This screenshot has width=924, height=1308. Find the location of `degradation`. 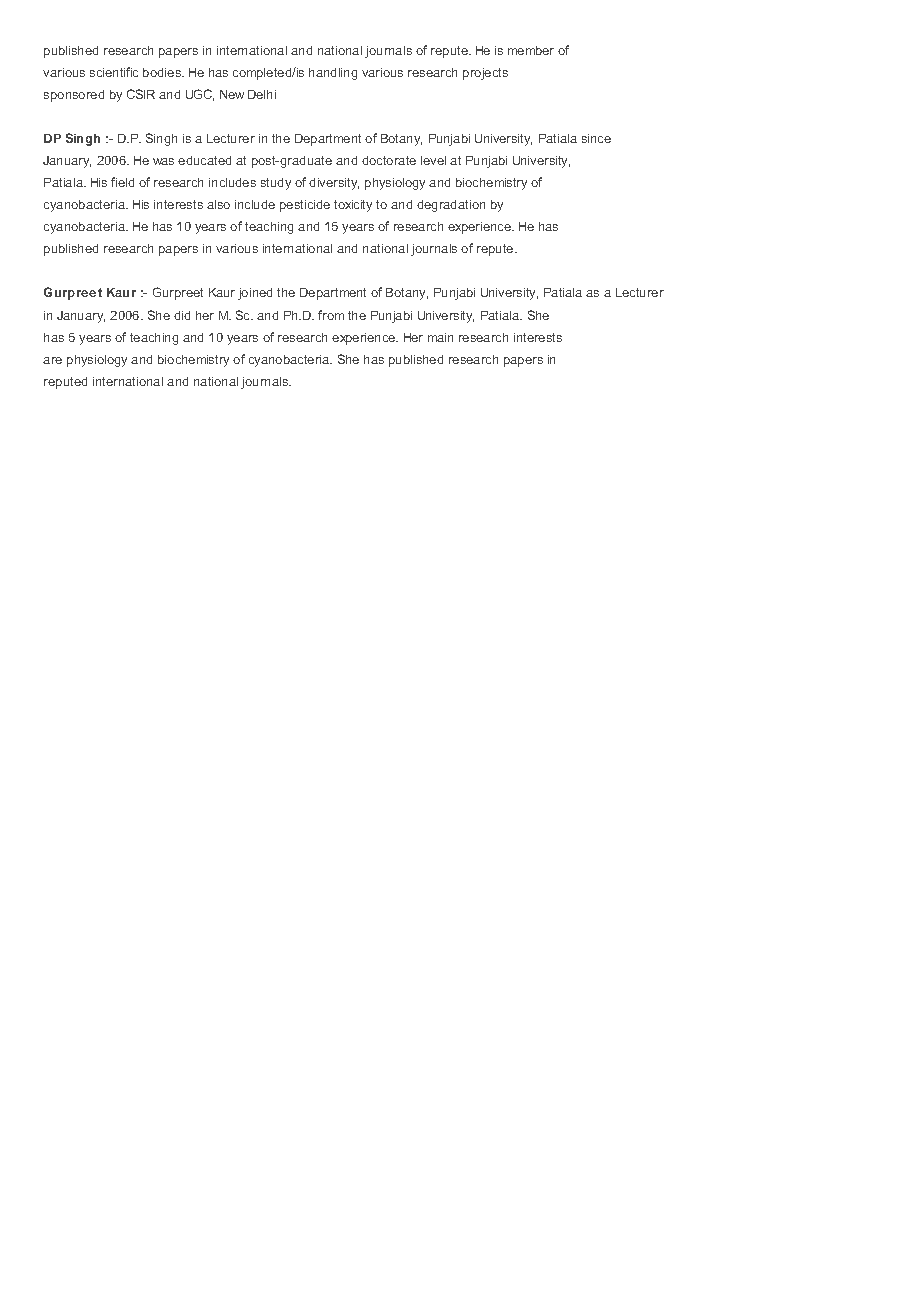

degradation is located at coordinates (451, 206).
